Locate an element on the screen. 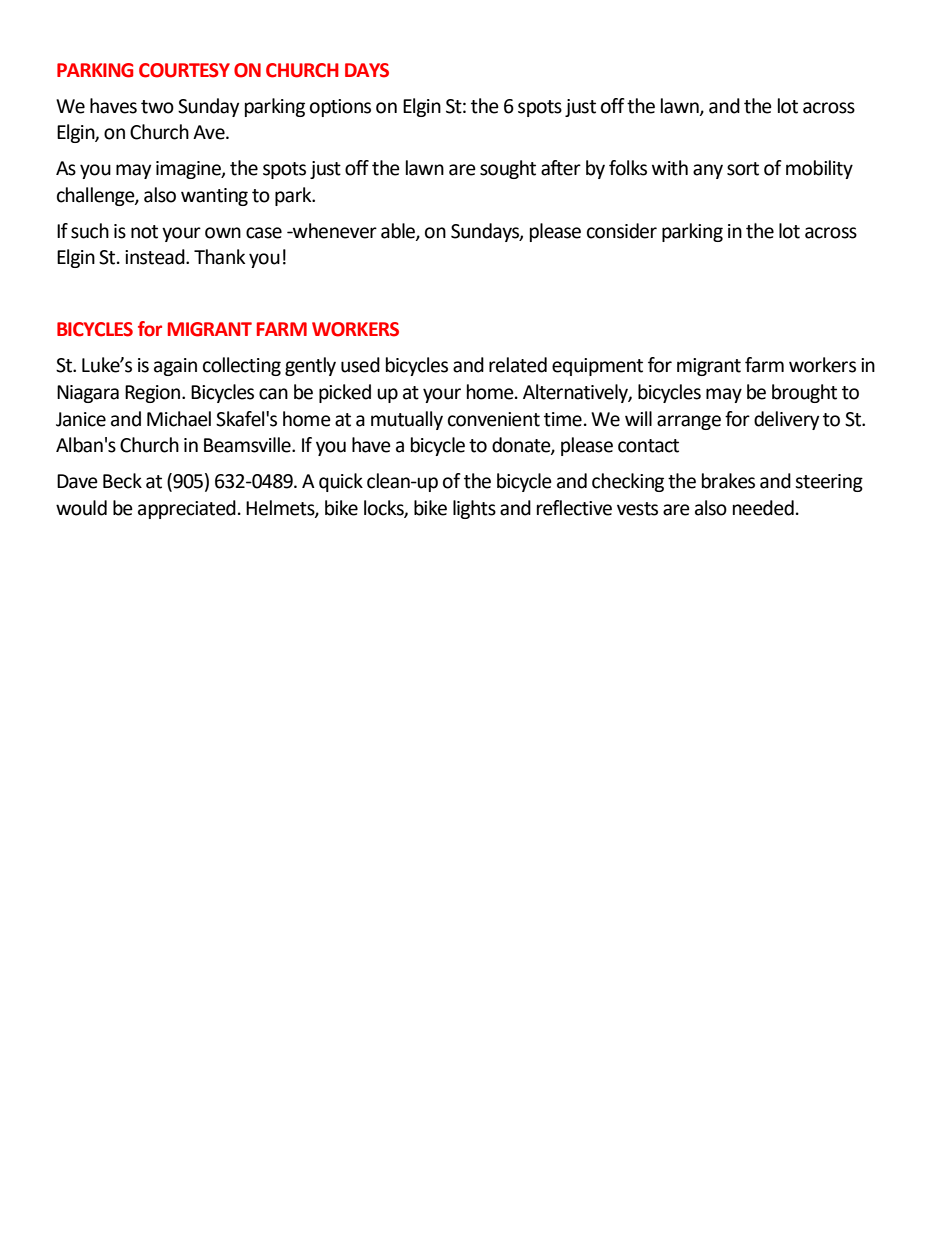 The image size is (952, 1233). COURTESY is located at coordinates (184, 70).
